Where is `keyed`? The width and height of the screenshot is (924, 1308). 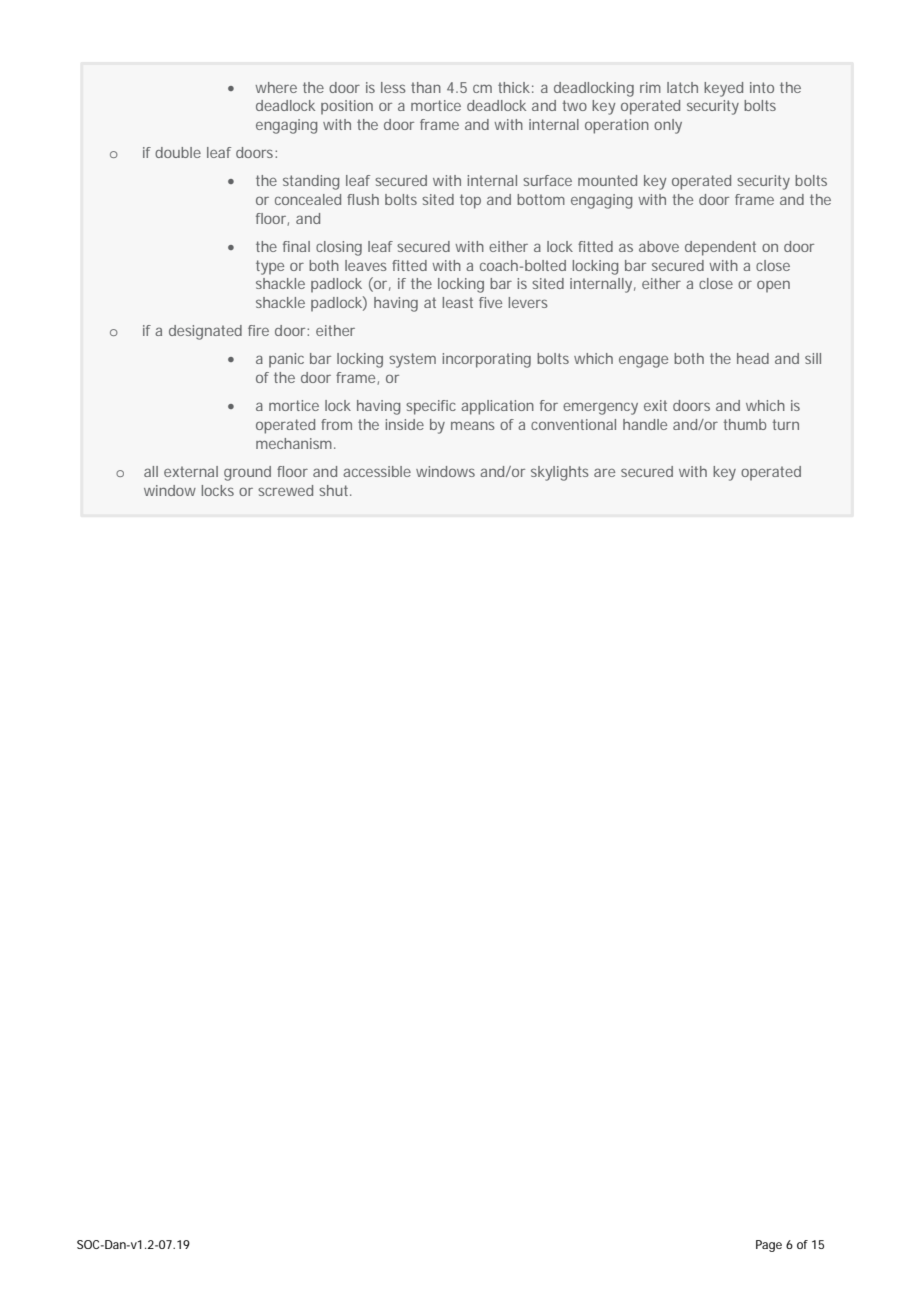
keyed is located at coordinates (723, 89).
